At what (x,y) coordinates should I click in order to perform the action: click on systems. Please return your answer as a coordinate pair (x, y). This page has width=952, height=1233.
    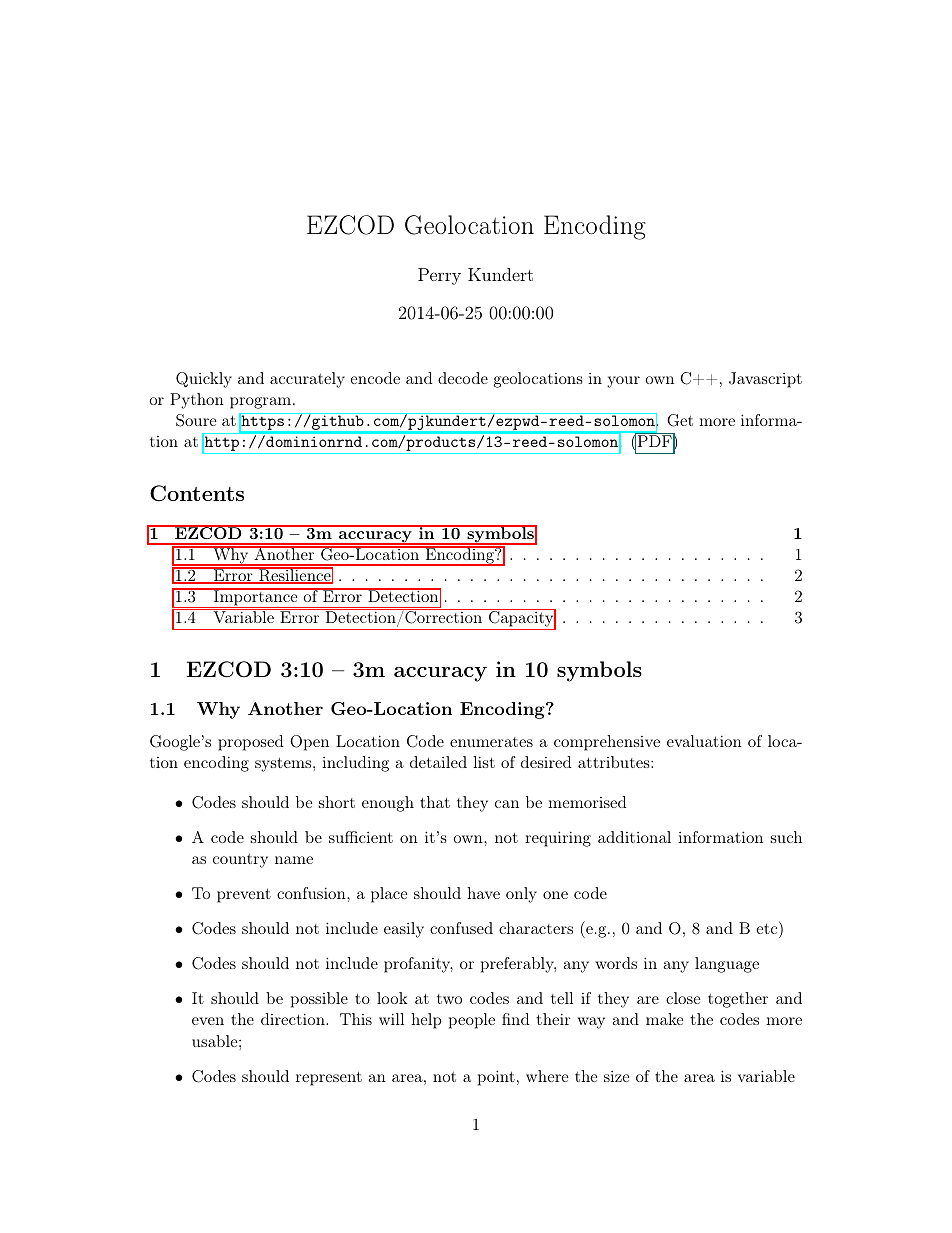
    Looking at the image, I should click on (284, 764).
